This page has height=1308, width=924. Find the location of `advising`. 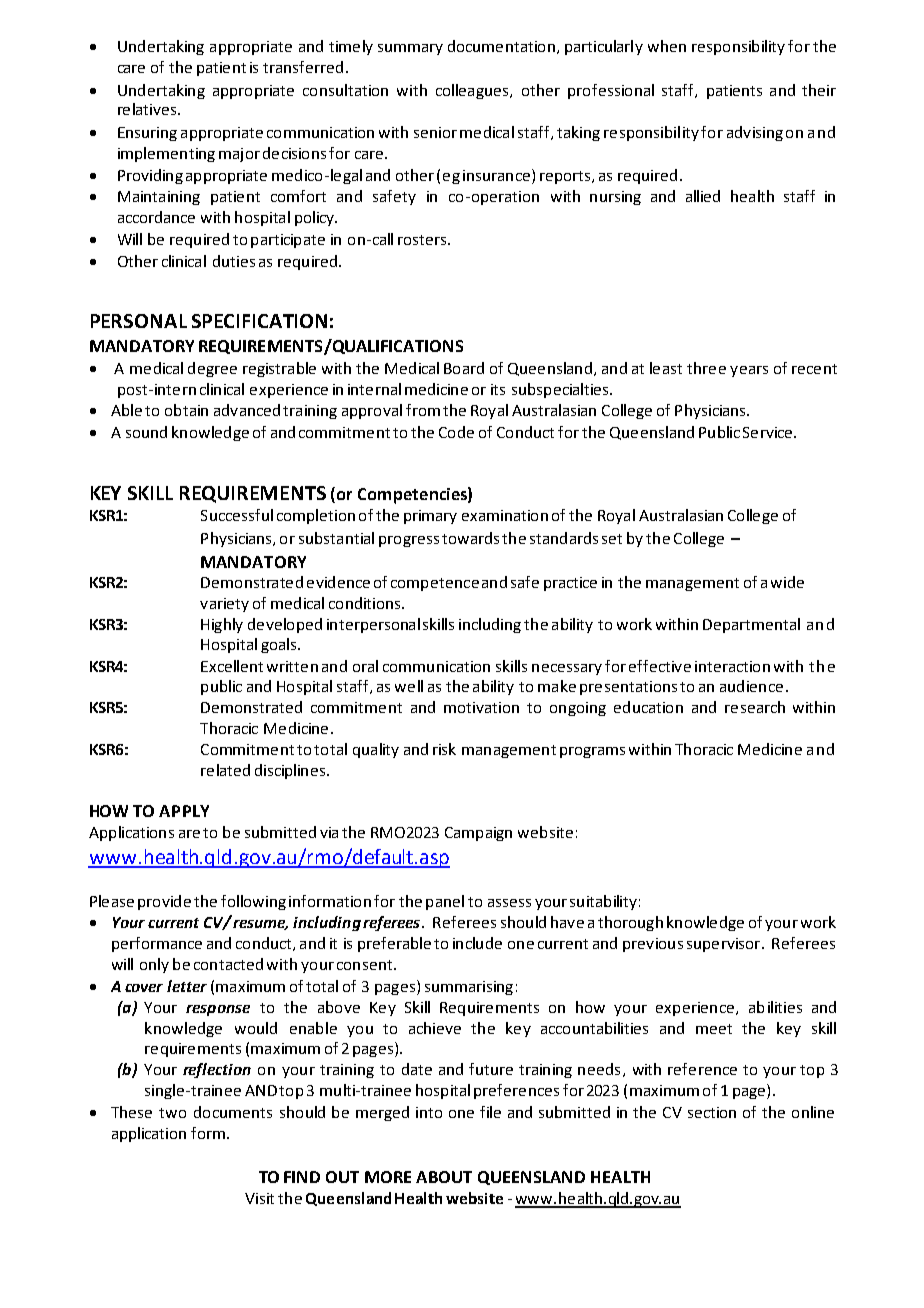

advising is located at coordinates (755, 133).
